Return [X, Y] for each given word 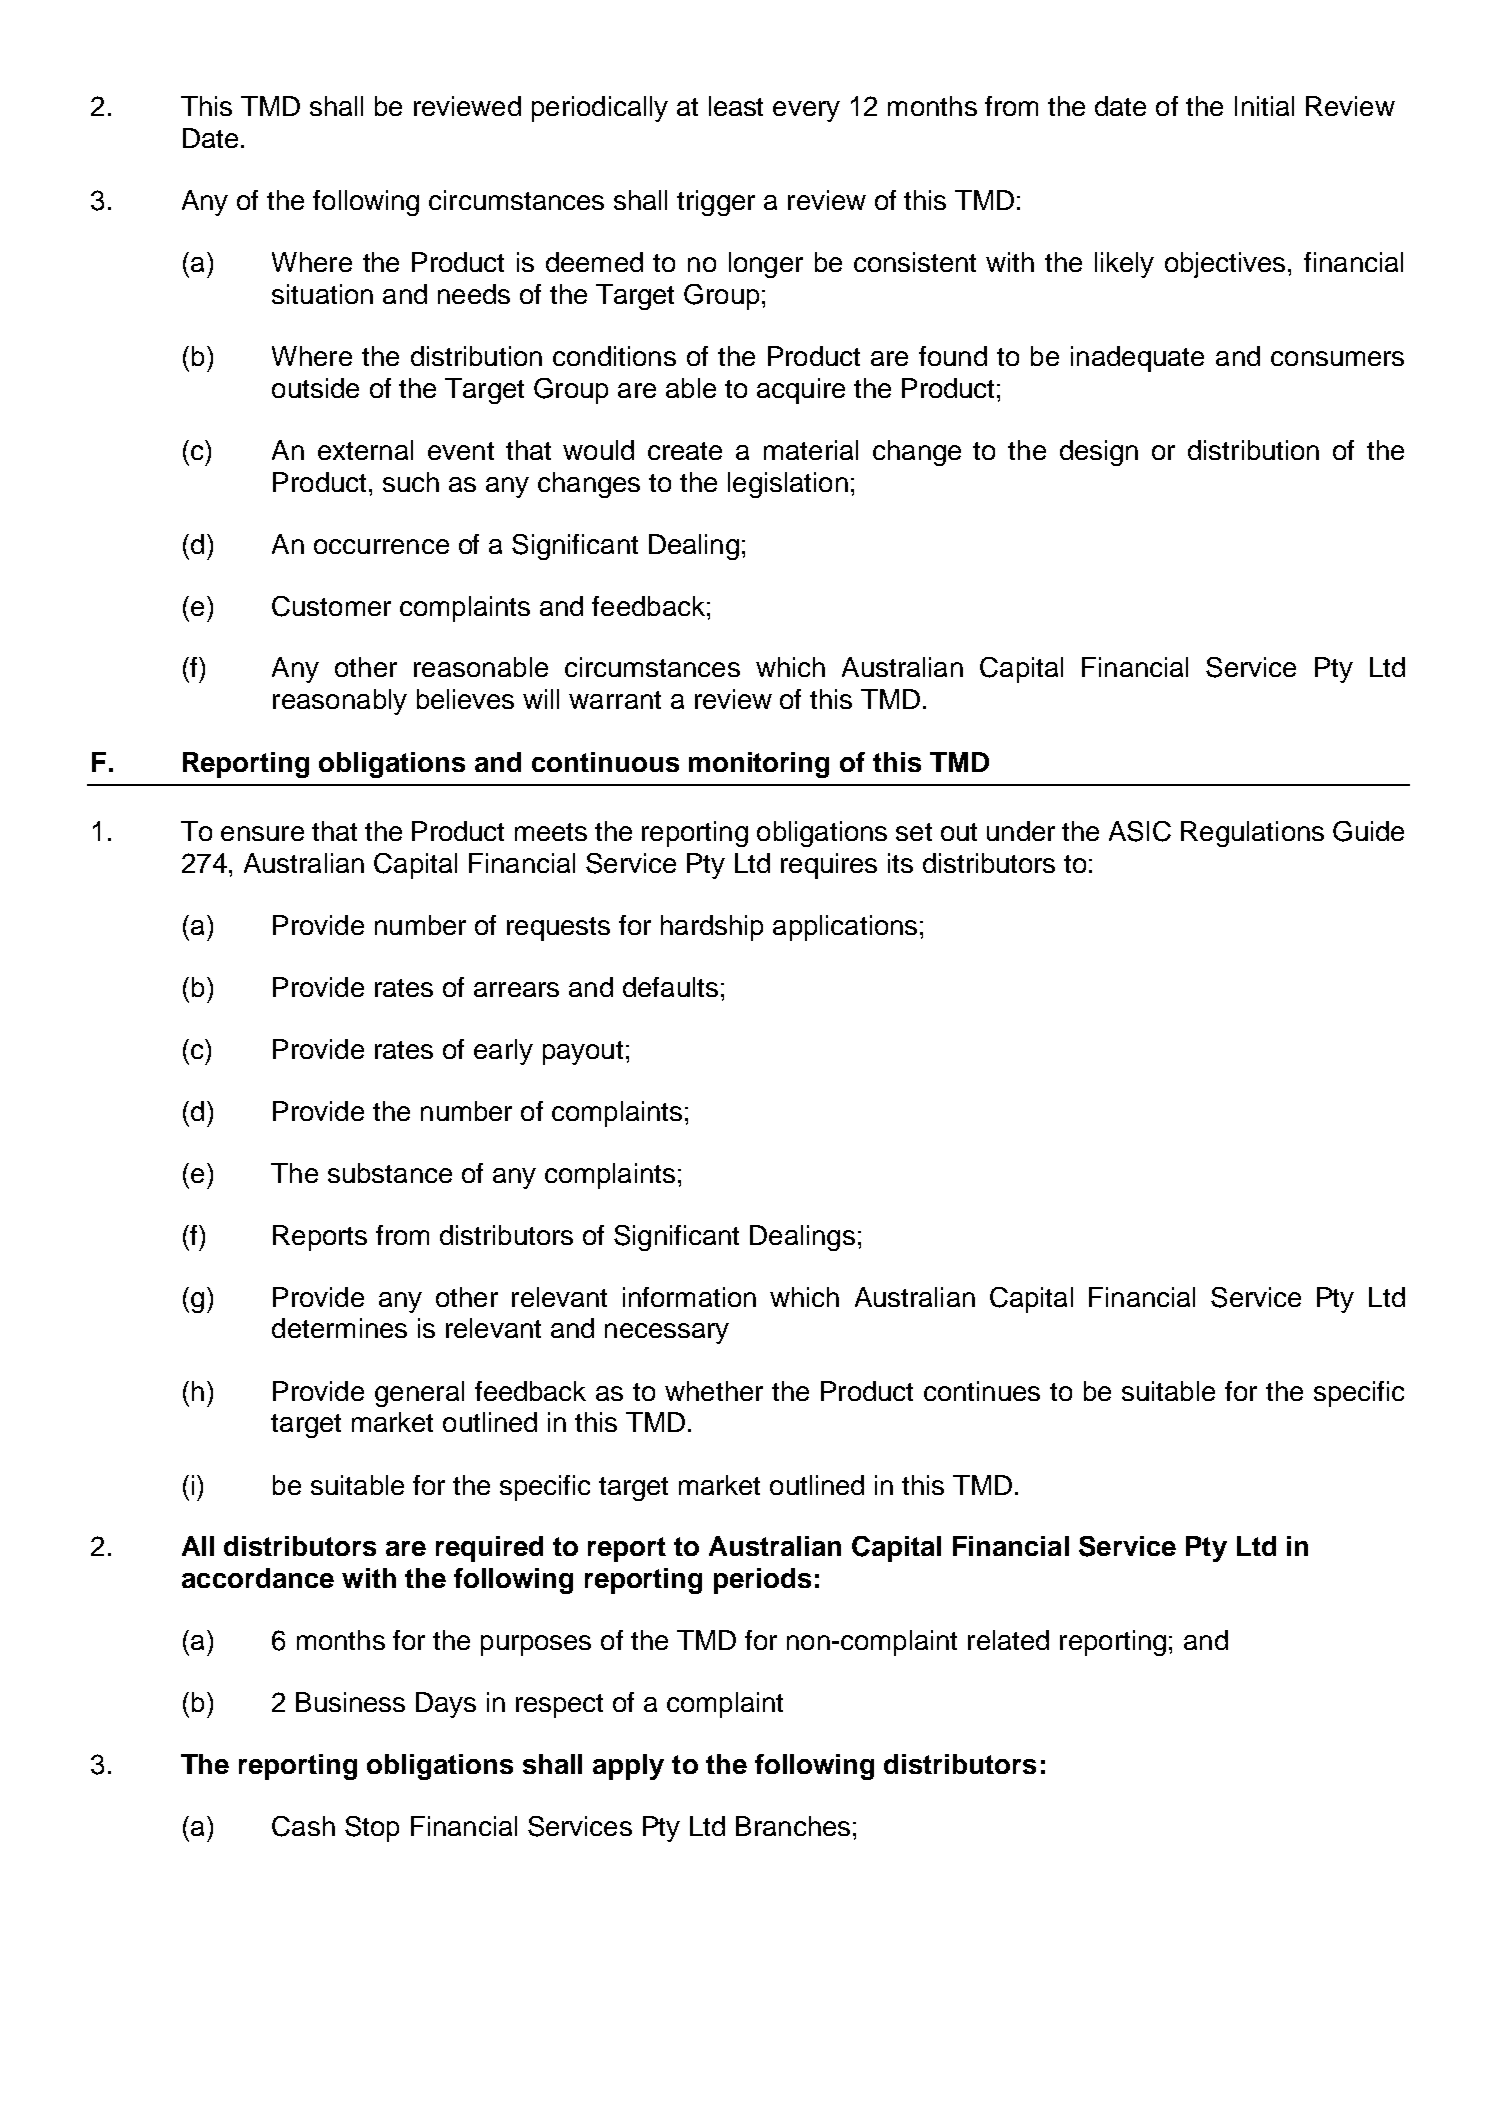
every [806, 111]
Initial [1264, 106]
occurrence [381, 546]
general [419, 1394]
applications [845, 928]
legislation [788, 485]
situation [322, 294]
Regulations [1252, 834]
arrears [516, 989]
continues [982, 1391]
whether [714, 1391]
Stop [372, 1829]
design [1099, 453]
